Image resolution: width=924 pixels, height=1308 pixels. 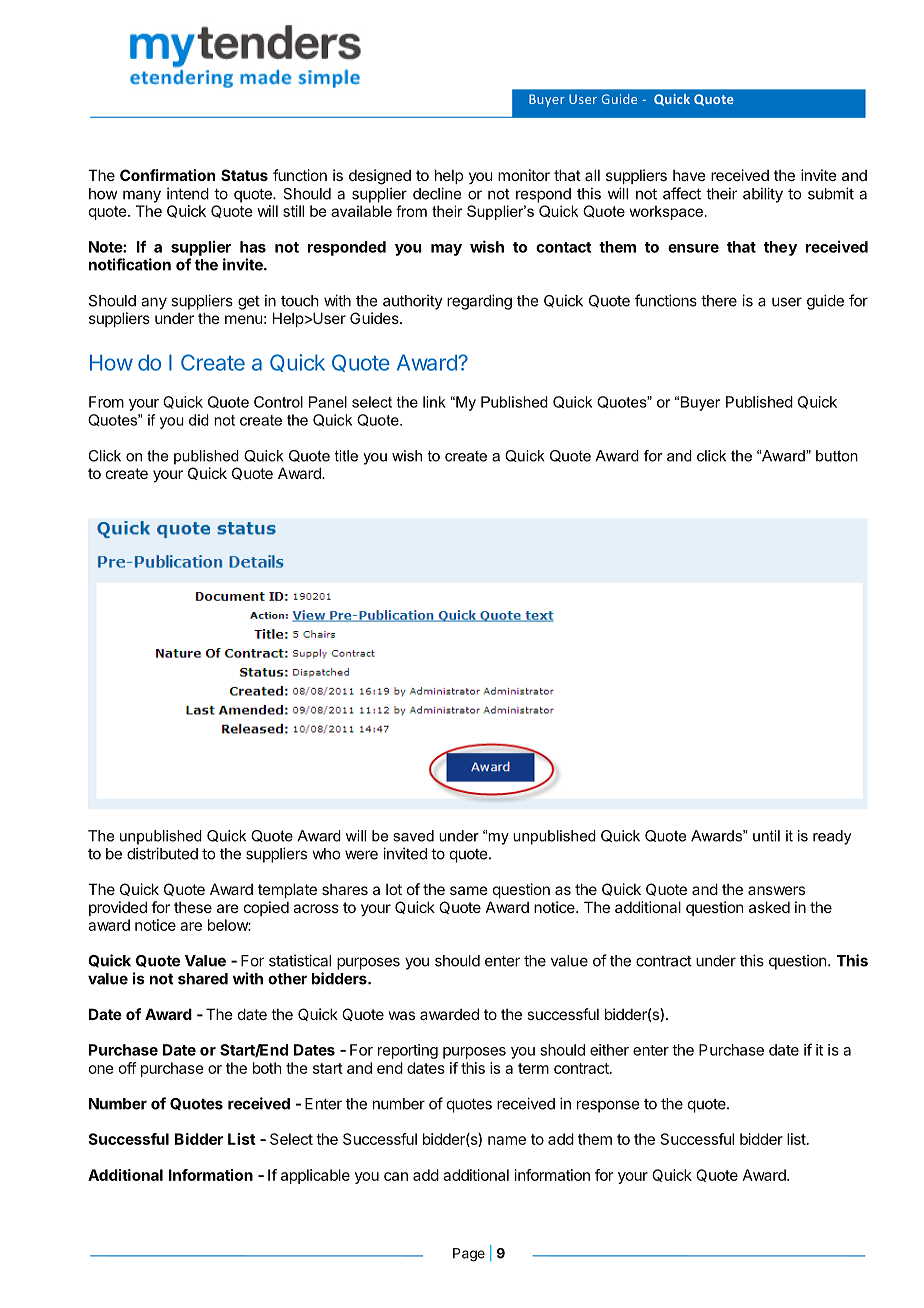 I want to click on these, so click(x=193, y=907).
